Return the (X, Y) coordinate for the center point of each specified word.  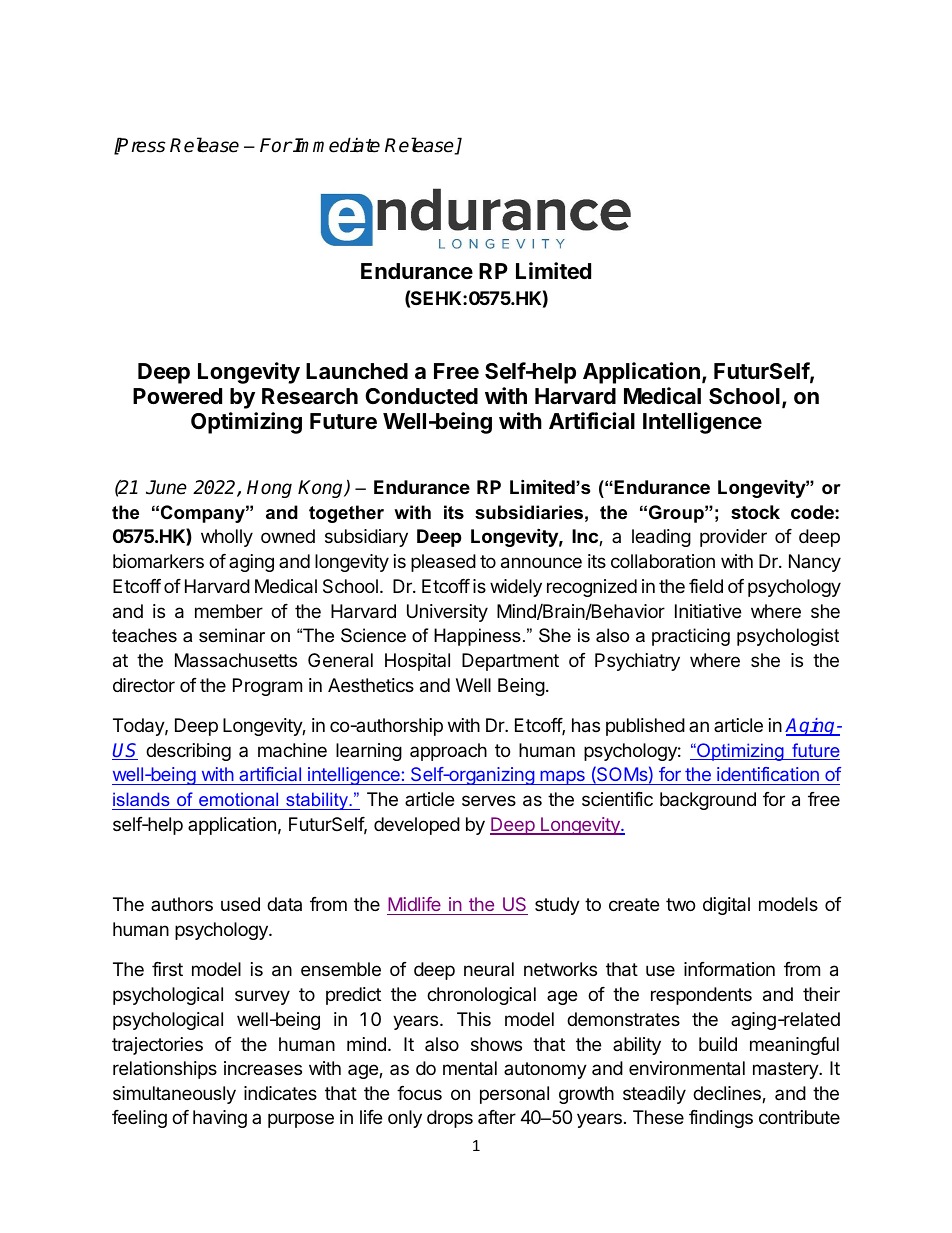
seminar (232, 635)
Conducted (421, 396)
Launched (357, 371)
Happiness (477, 637)
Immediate (336, 145)
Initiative (708, 611)
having (220, 1119)
